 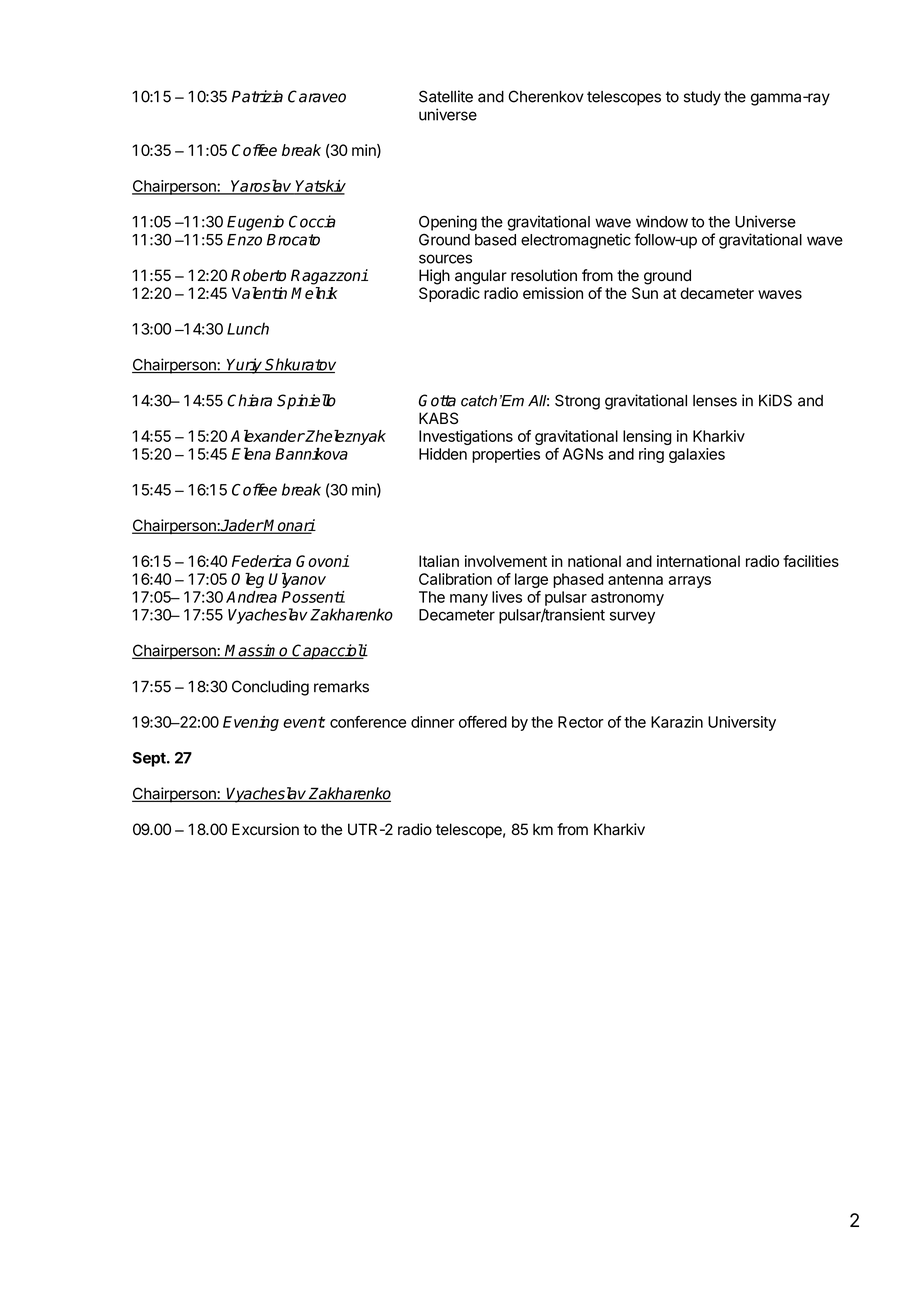 I want to click on Excursion, so click(x=265, y=829).
